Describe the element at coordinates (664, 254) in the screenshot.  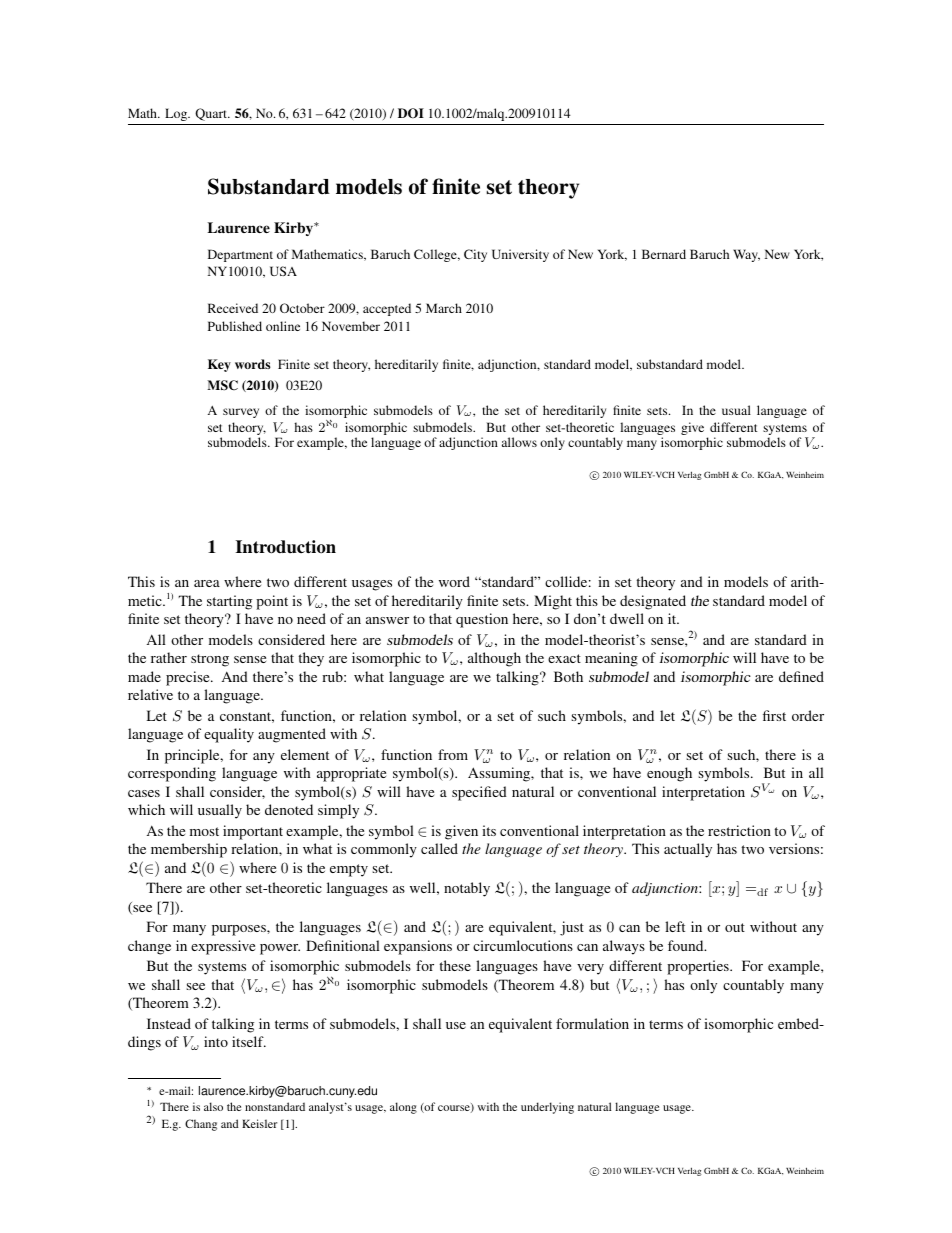
I see `Bernard` at that location.
